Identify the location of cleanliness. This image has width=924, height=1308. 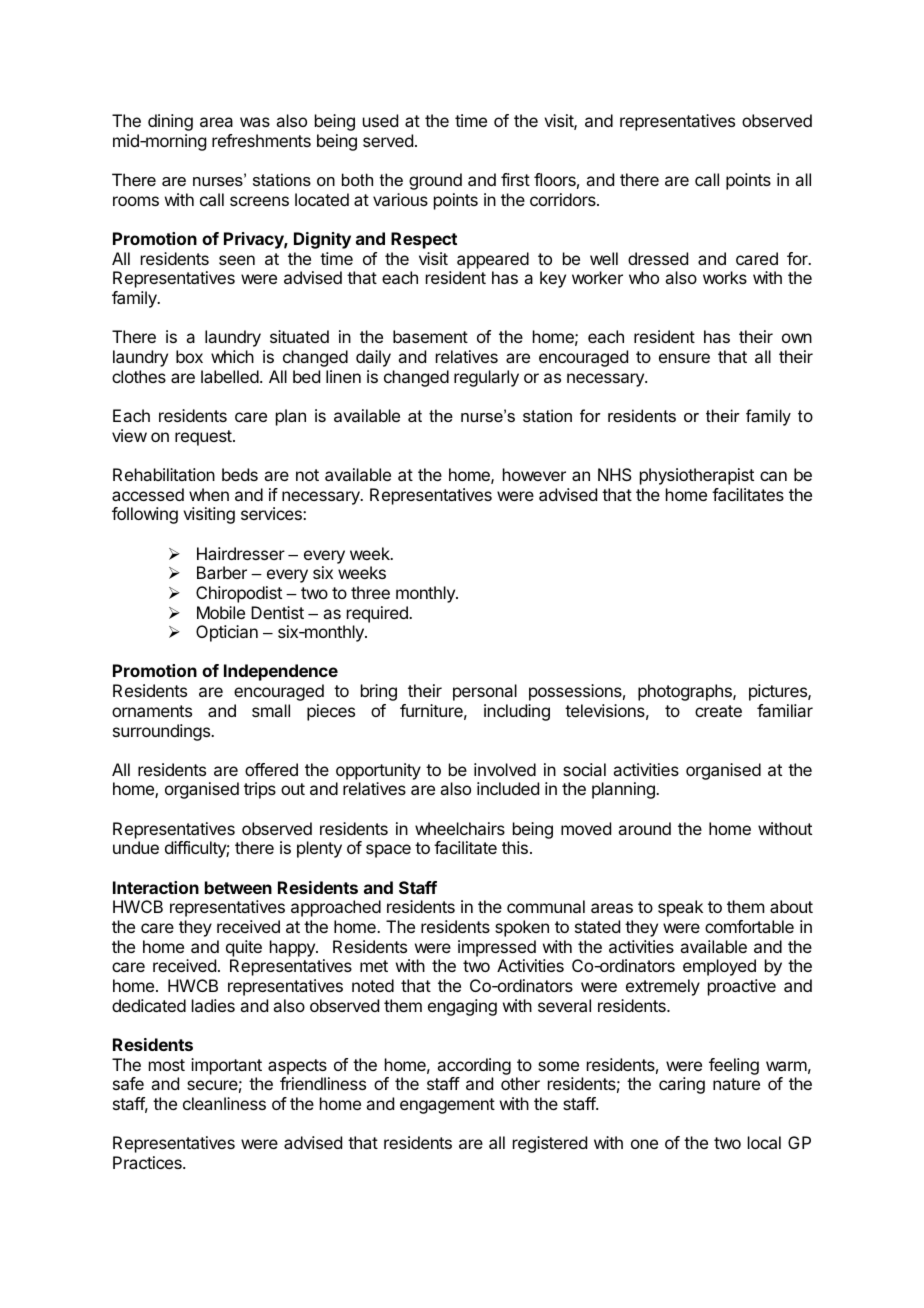
(224, 1103).
